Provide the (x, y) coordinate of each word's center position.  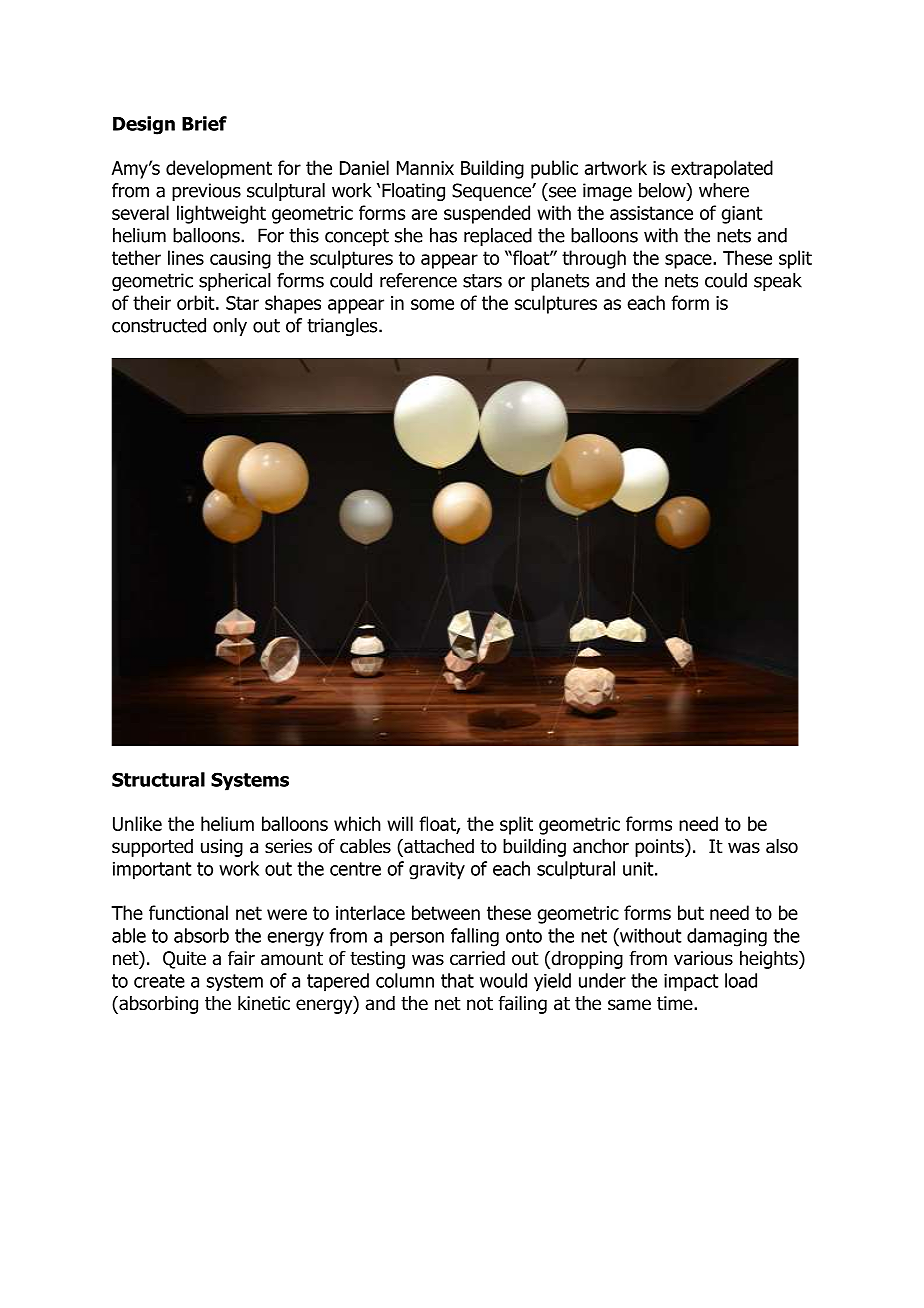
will (400, 823)
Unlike (137, 823)
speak (778, 282)
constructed (159, 325)
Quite (184, 960)
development (219, 169)
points (660, 848)
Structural (158, 779)
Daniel (364, 167)
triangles (343, 327)
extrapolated (722, 169)
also (782, 846)
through (594, 259)
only (230, 327)
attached (438, 846)
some (432, 304)
